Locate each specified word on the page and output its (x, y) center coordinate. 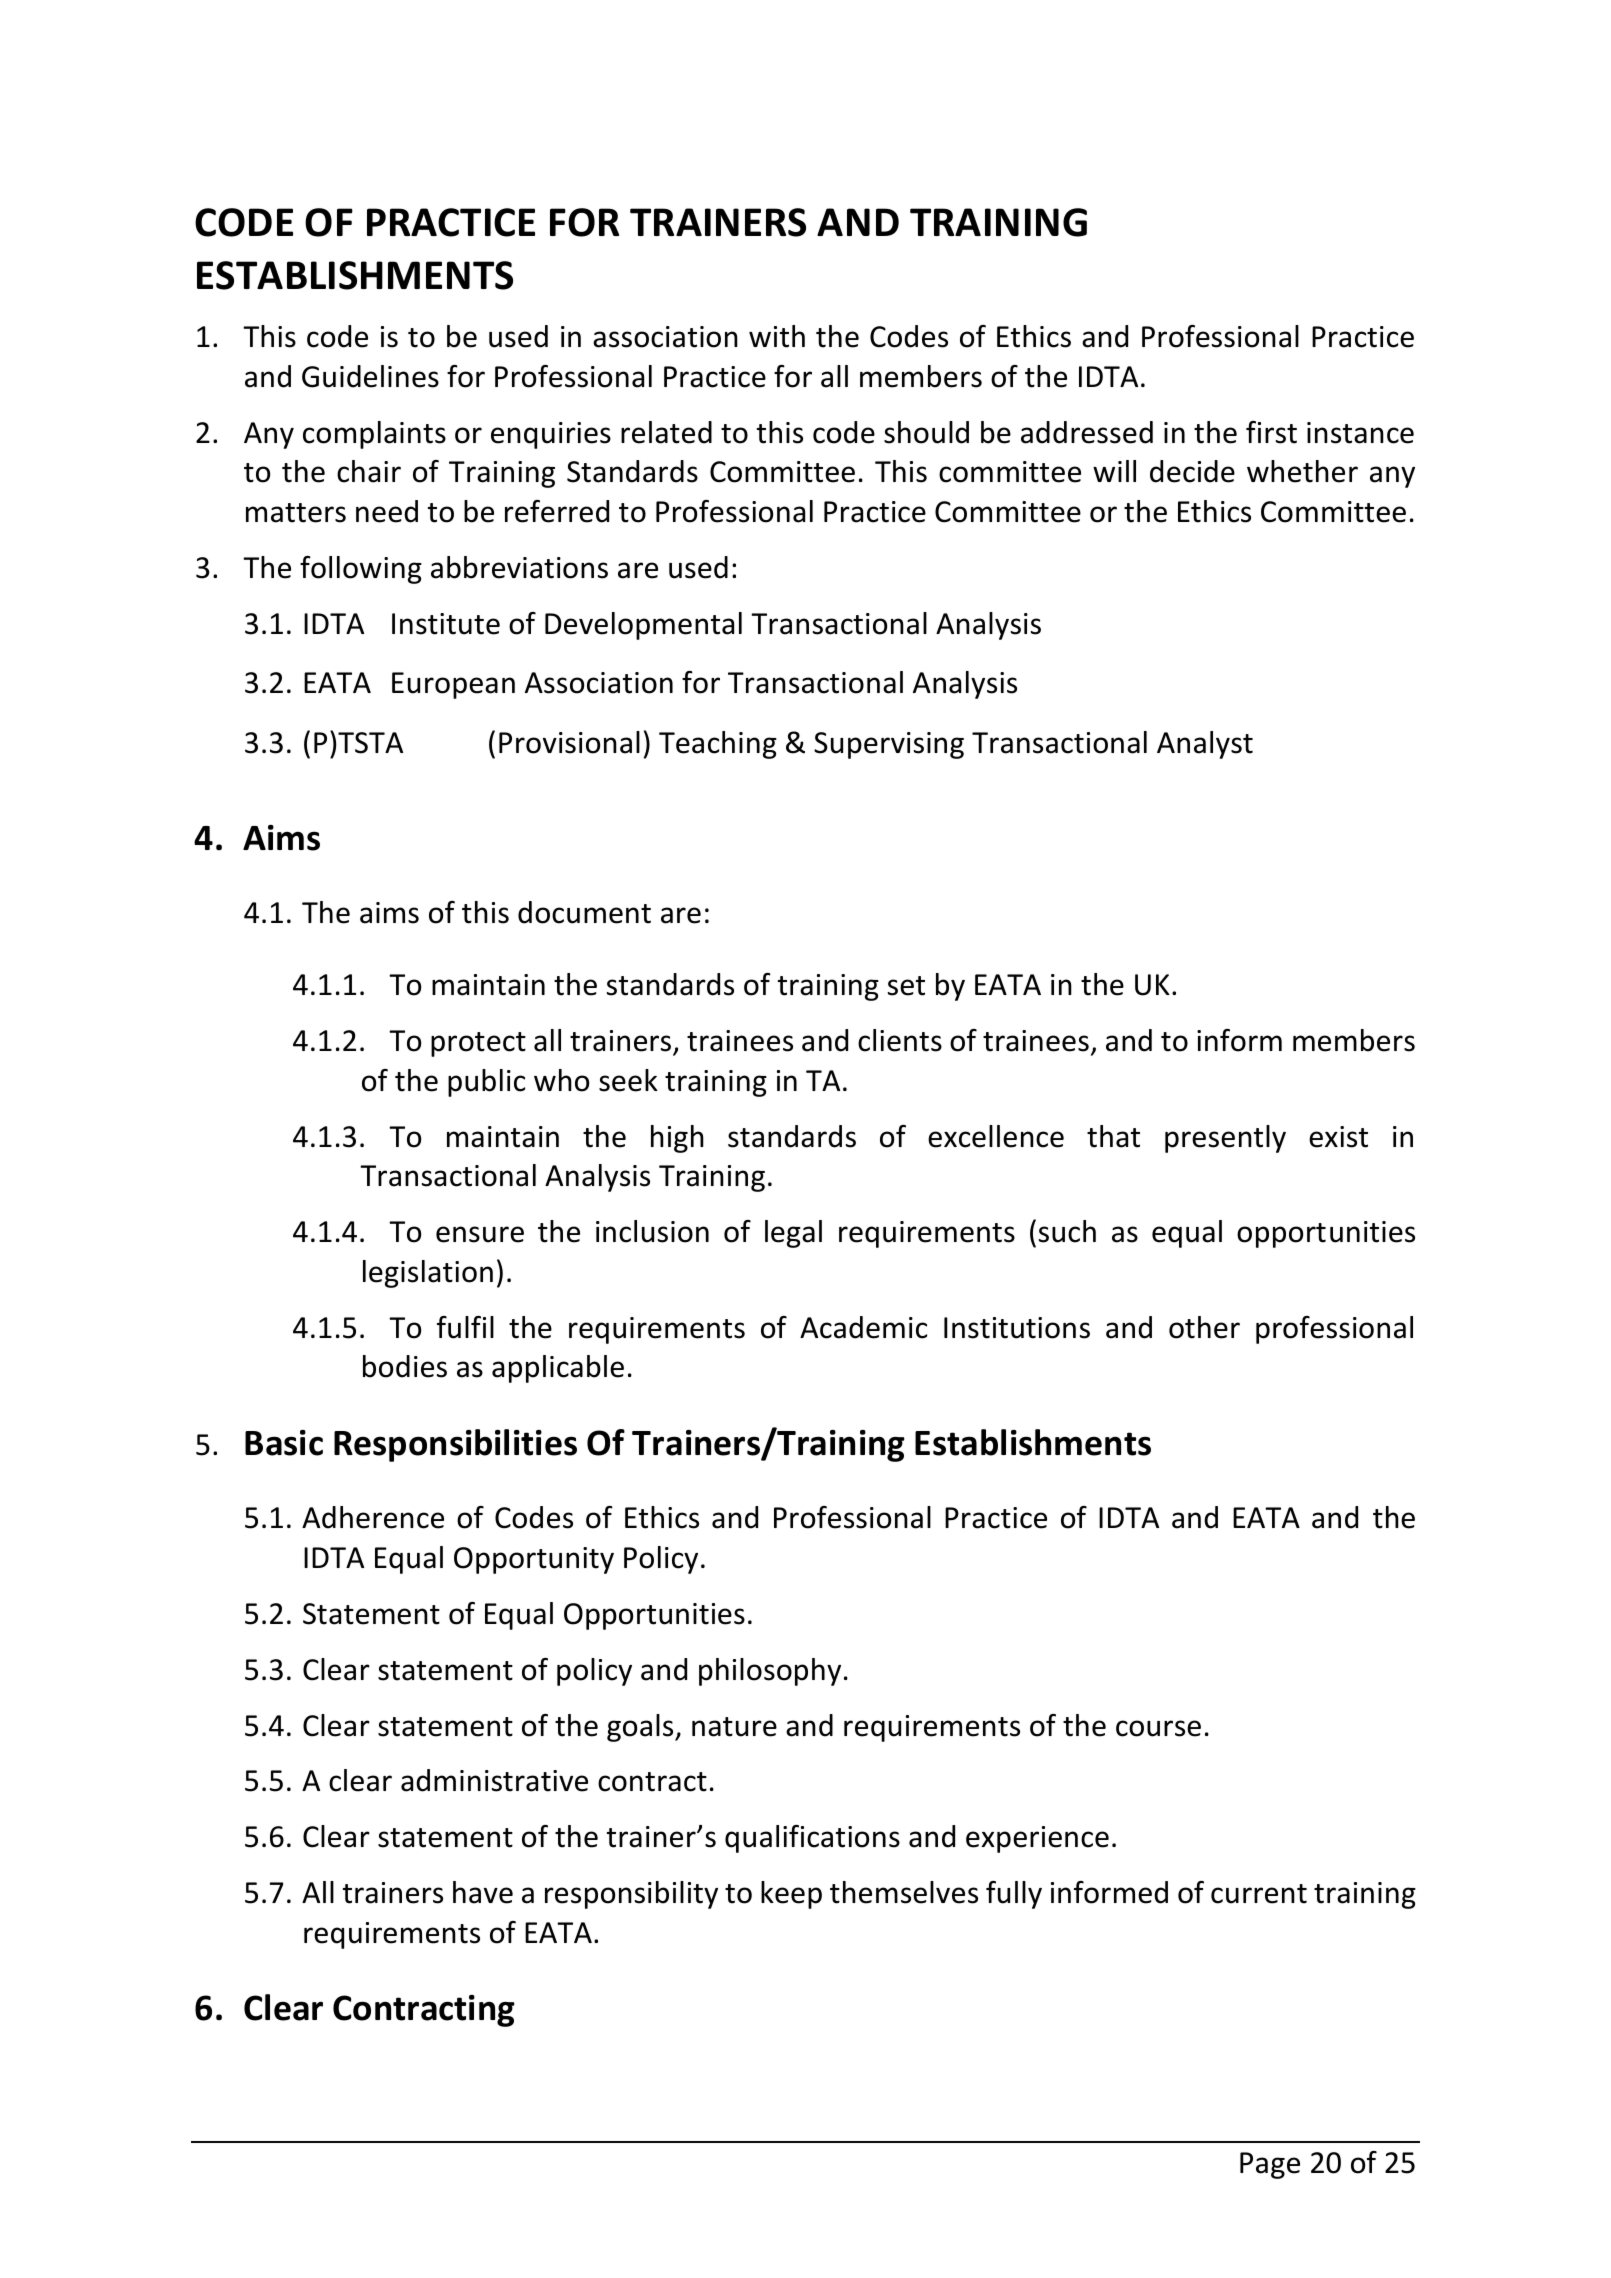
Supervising (889, 745)
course (1158, 1728)
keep (791, 1895)
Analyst (1205, 745)
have (483, 1892)
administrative (494, 1780)
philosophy (770, 1672)
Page (1270, 2165)
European (453, 685)
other (1204, 1327)
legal (793, 1234)
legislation (428, 1274)
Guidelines (370, 376)
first (1271, 432)
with (777, 336)
